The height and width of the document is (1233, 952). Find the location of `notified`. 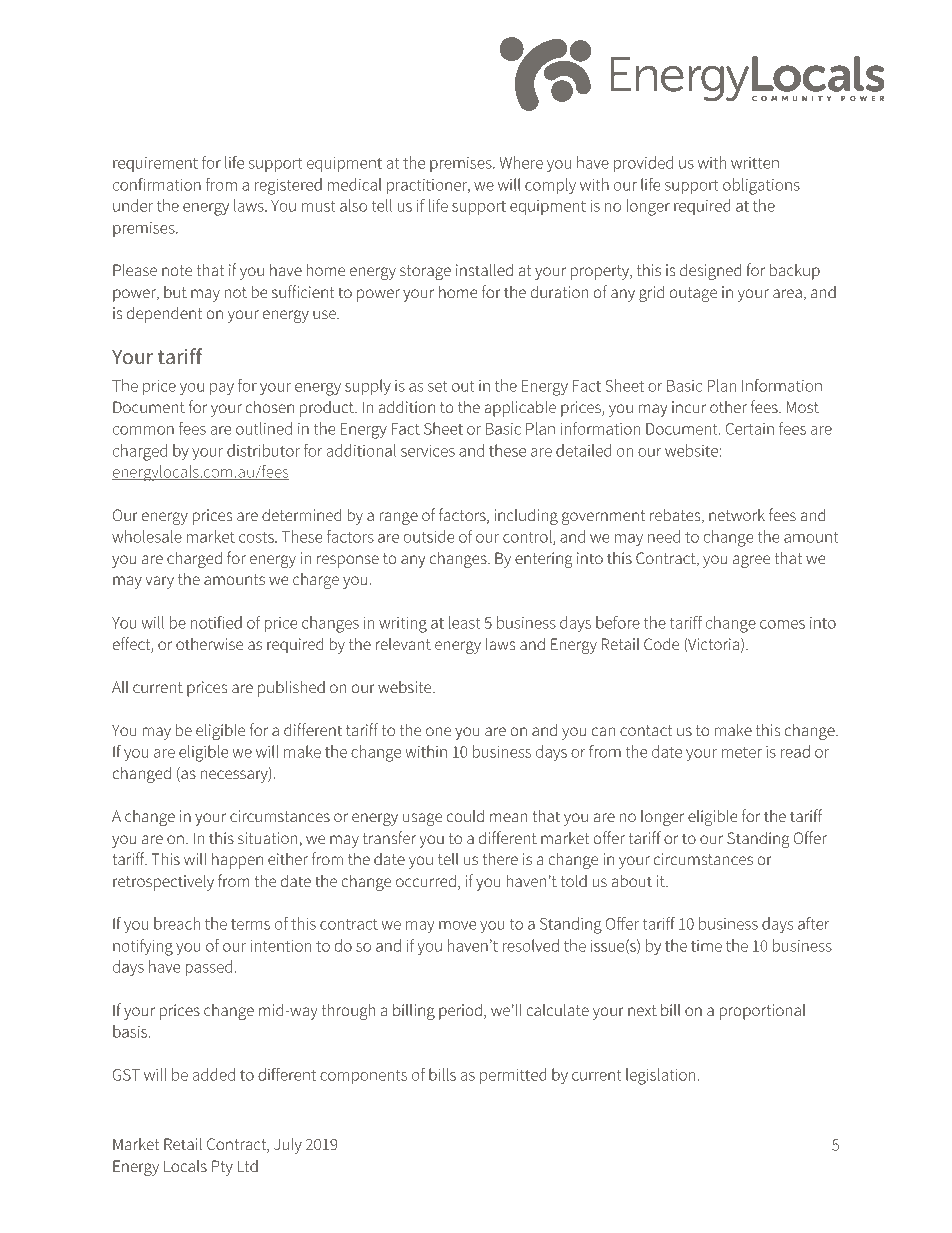

notified is located at coordinates (216, 622).
